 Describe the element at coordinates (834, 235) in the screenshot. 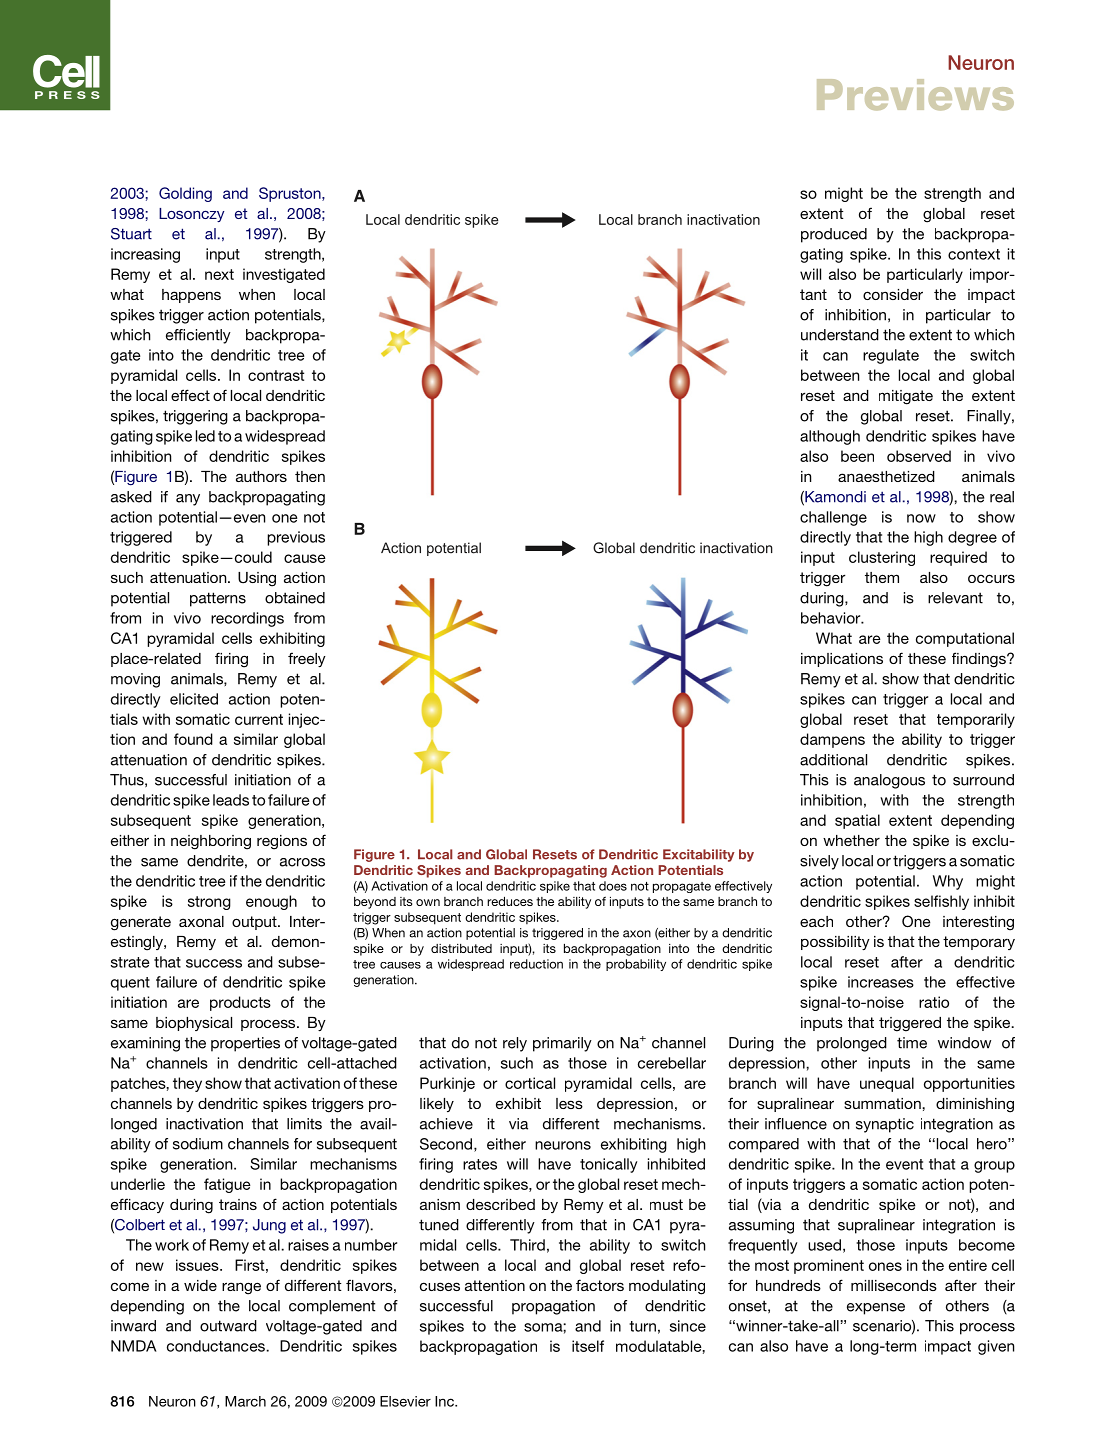

I see `produced` at that location.
